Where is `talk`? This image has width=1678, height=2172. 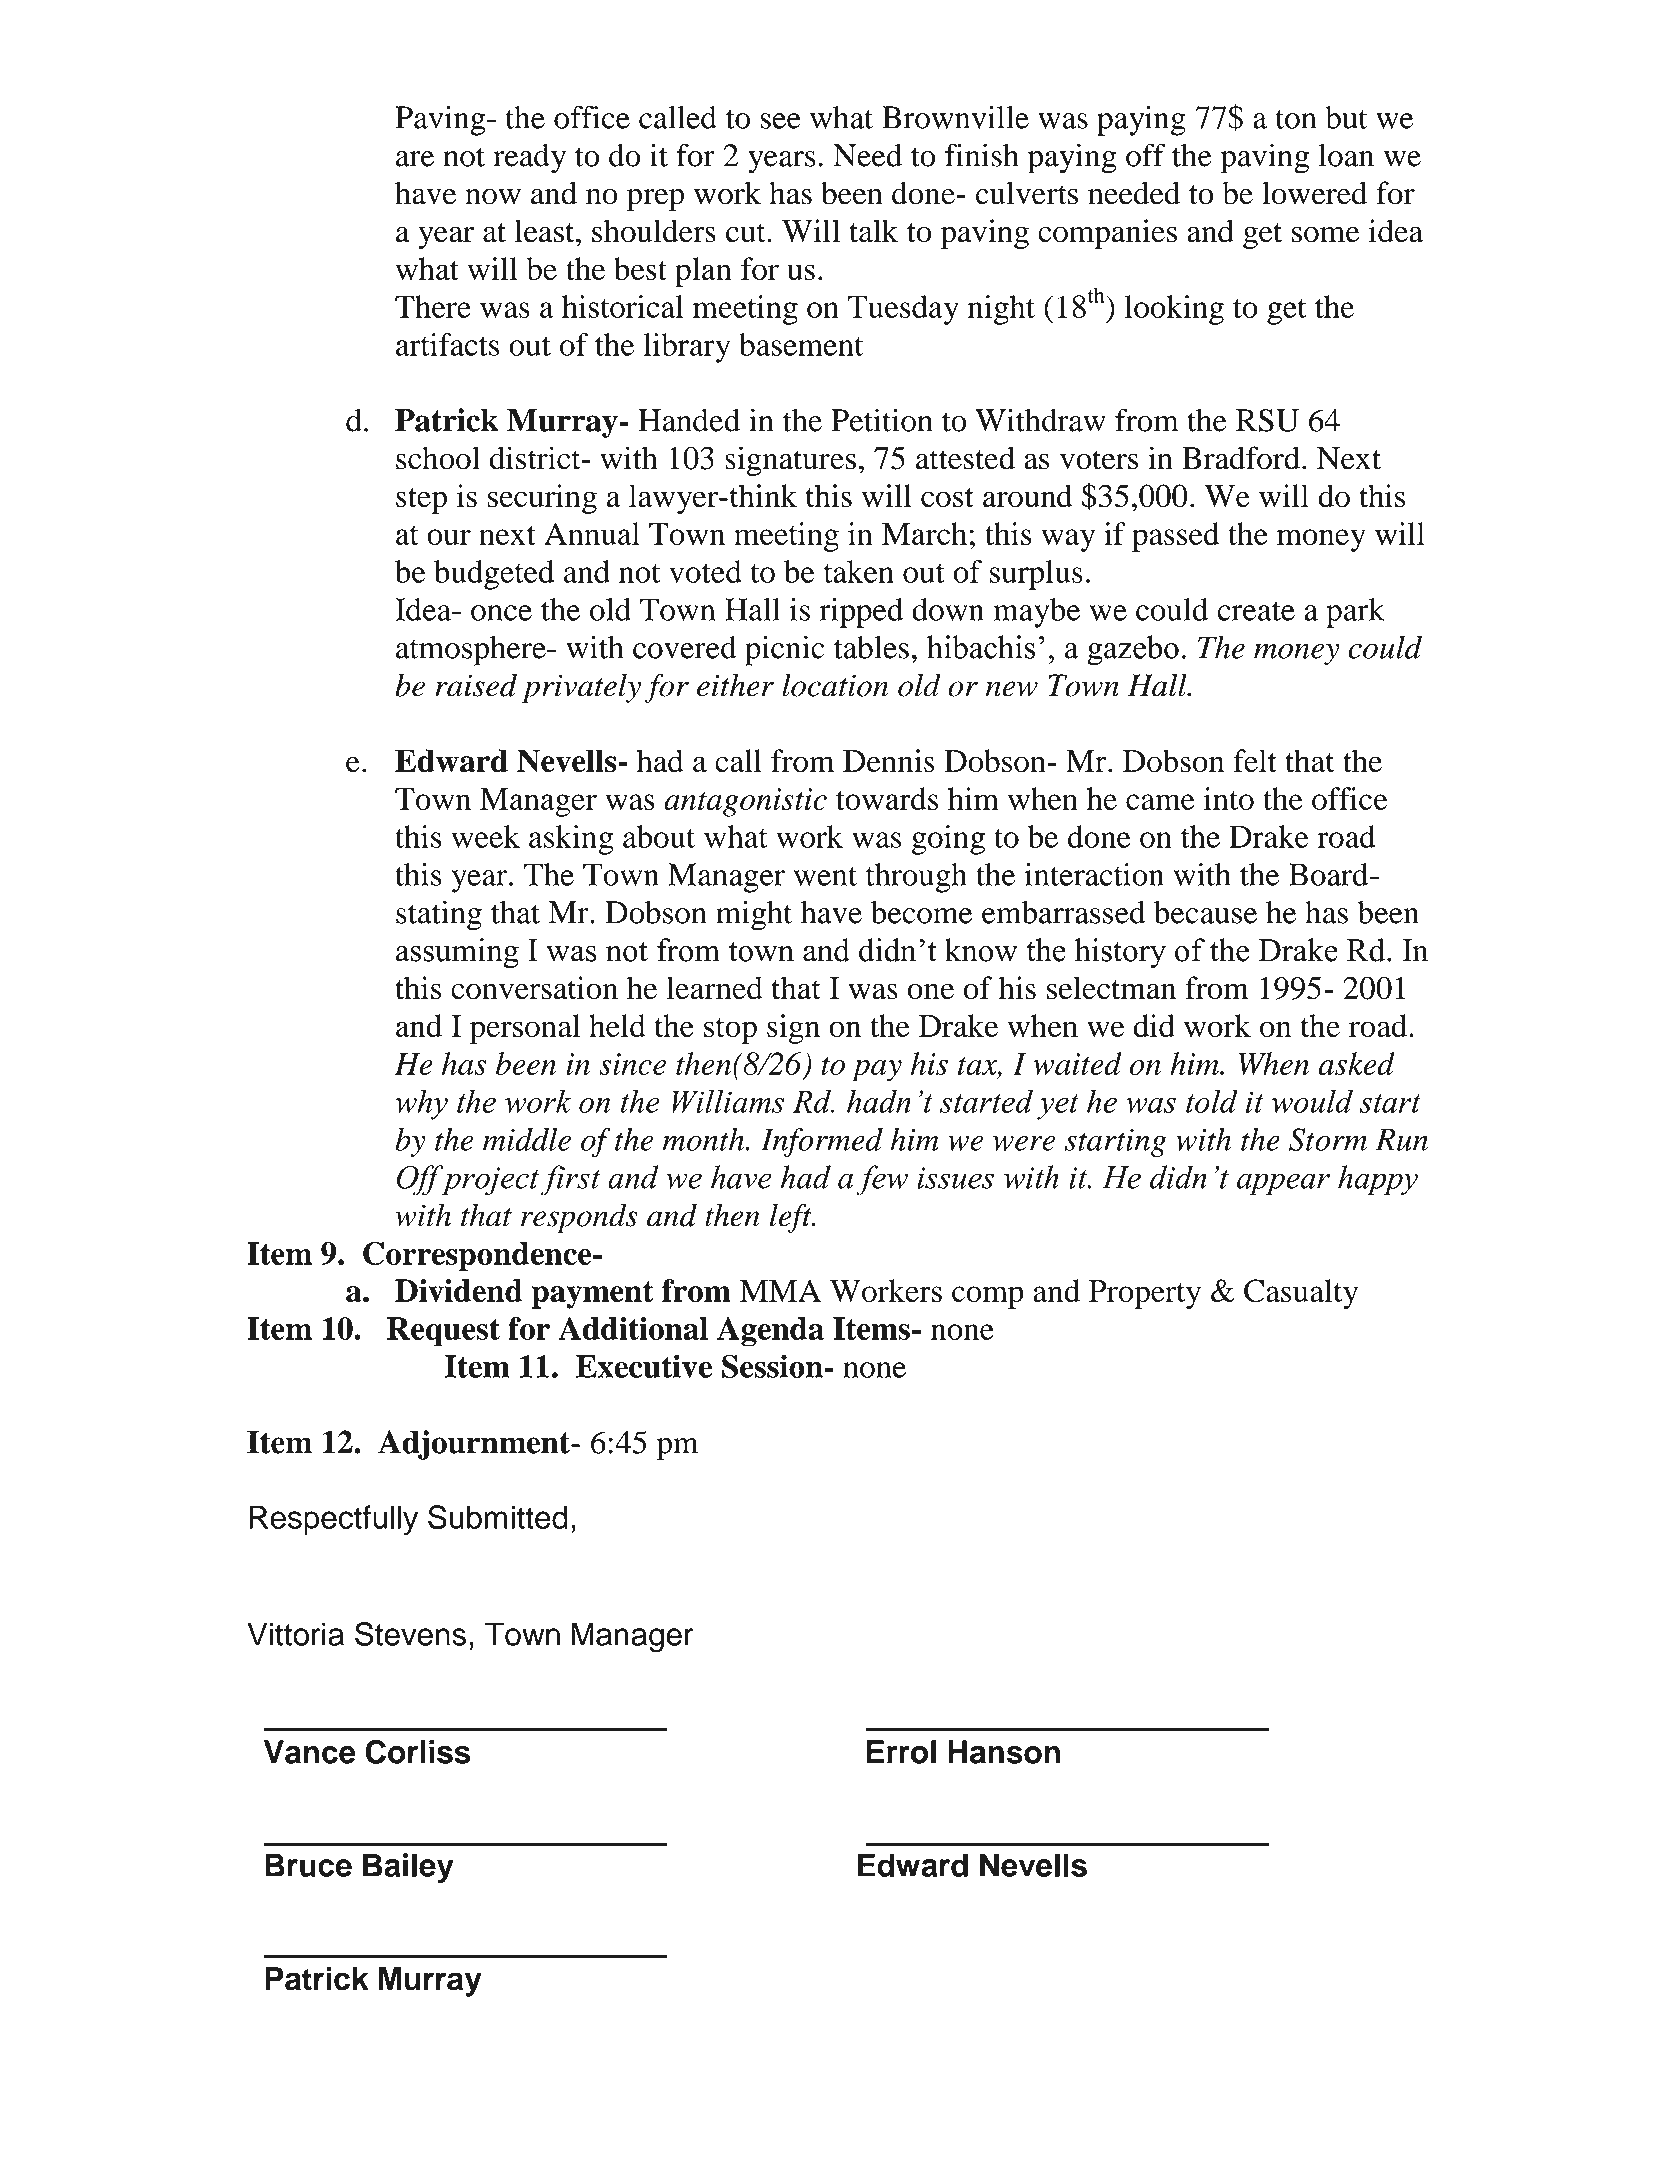 talk is located at coordinates (873, 231).
